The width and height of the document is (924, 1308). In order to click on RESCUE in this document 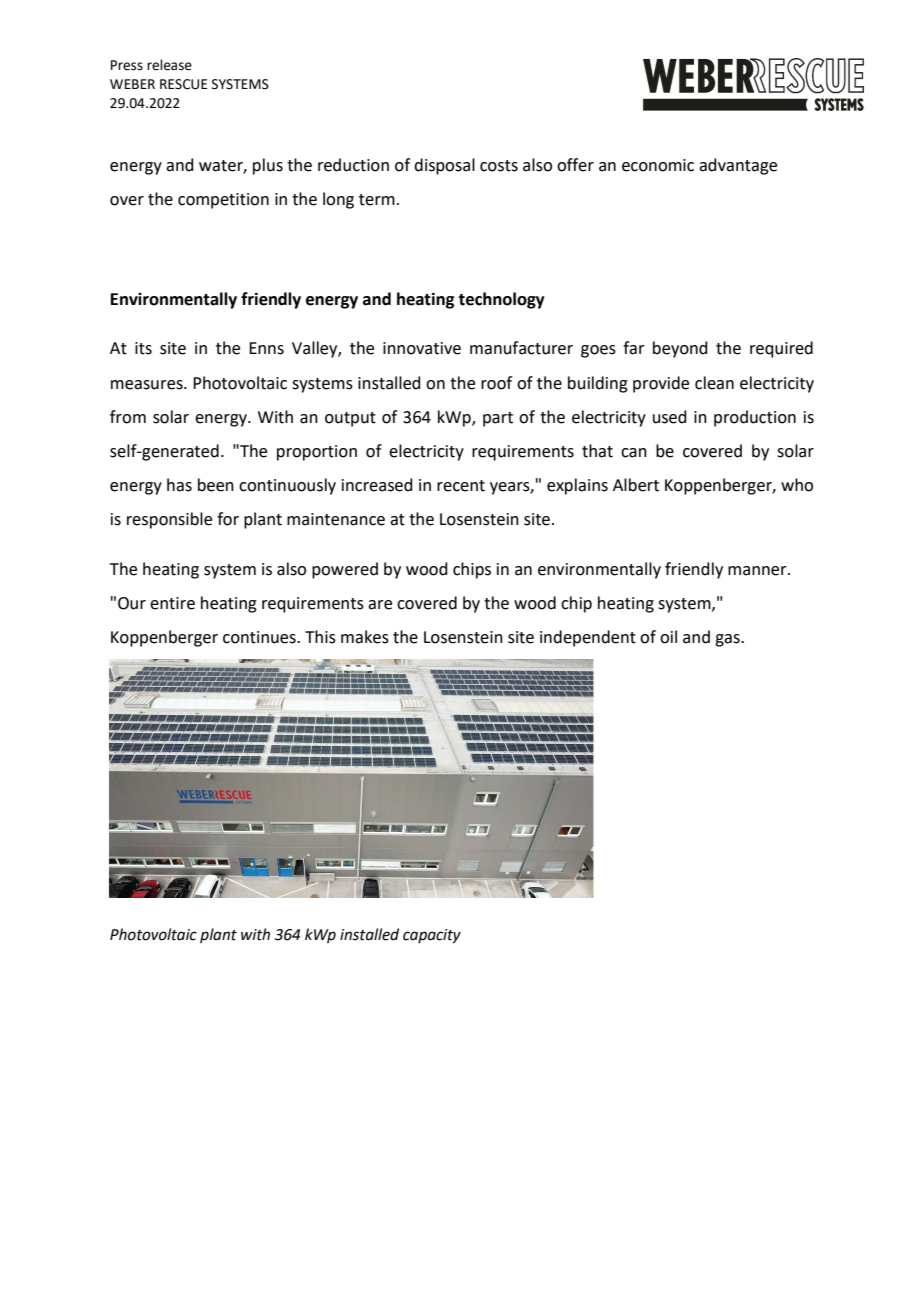, I will do `click(183, 84)`.
